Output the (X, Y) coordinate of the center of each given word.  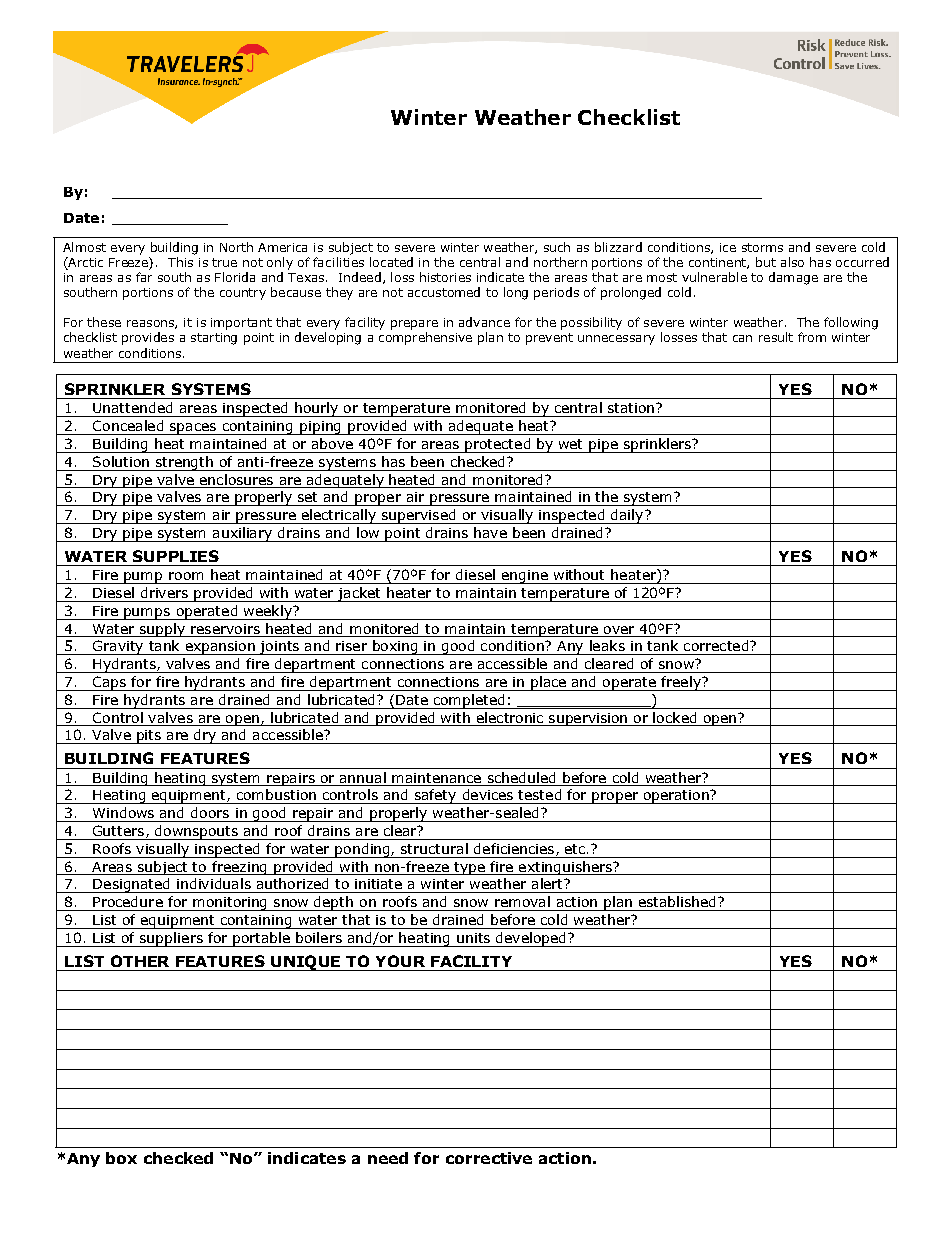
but (766, 262)
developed (531, 939)
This (180, 262)
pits (149, 737)
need (388, 1158)
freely (681, 683)
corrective (489, 1158)
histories (445, 277)
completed (469, 701)
